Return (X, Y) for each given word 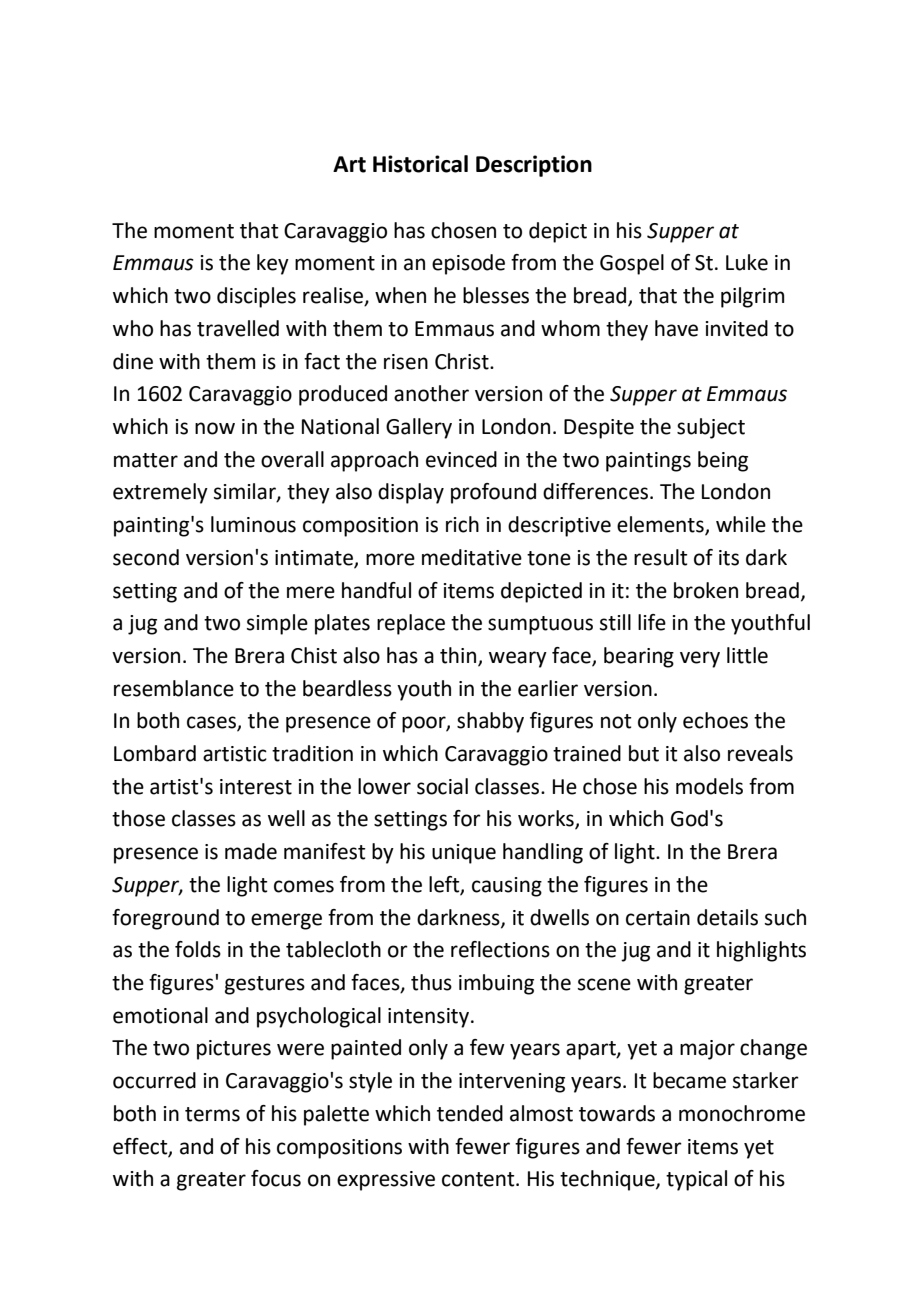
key (273, 264)
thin (459, 656)
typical (696, 1180)
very (700, 659)
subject (711, 428)
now (215, 428)
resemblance (174, 688)
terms (212, 1114)
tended (470, 1113)
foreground (165, 919)
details (727, 917)
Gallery (419, 428)
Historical (420, 164)
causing (507, 887)
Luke (747, 262)
